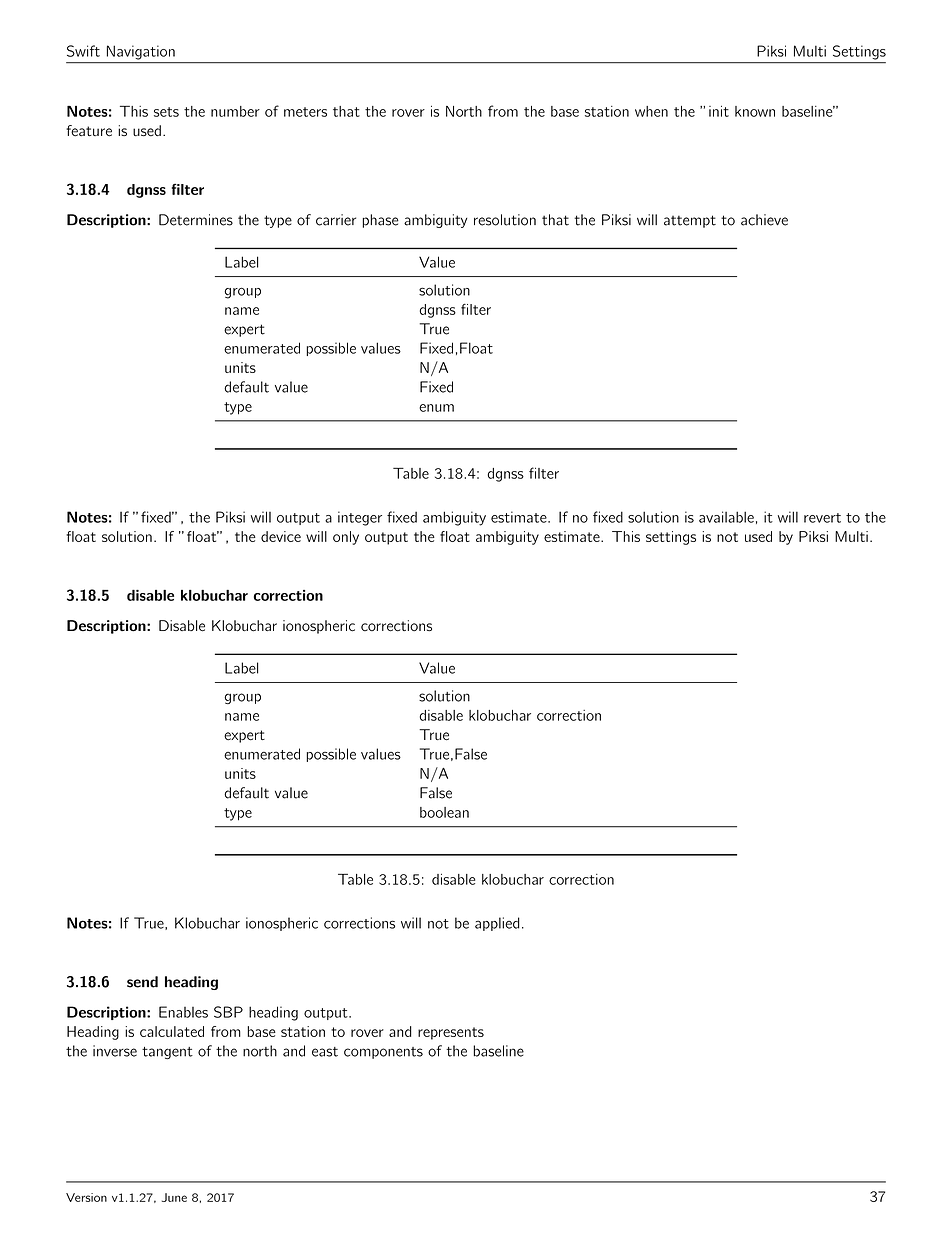 The image size is (952, 1233). I want to click on device, so click(281, 536).
